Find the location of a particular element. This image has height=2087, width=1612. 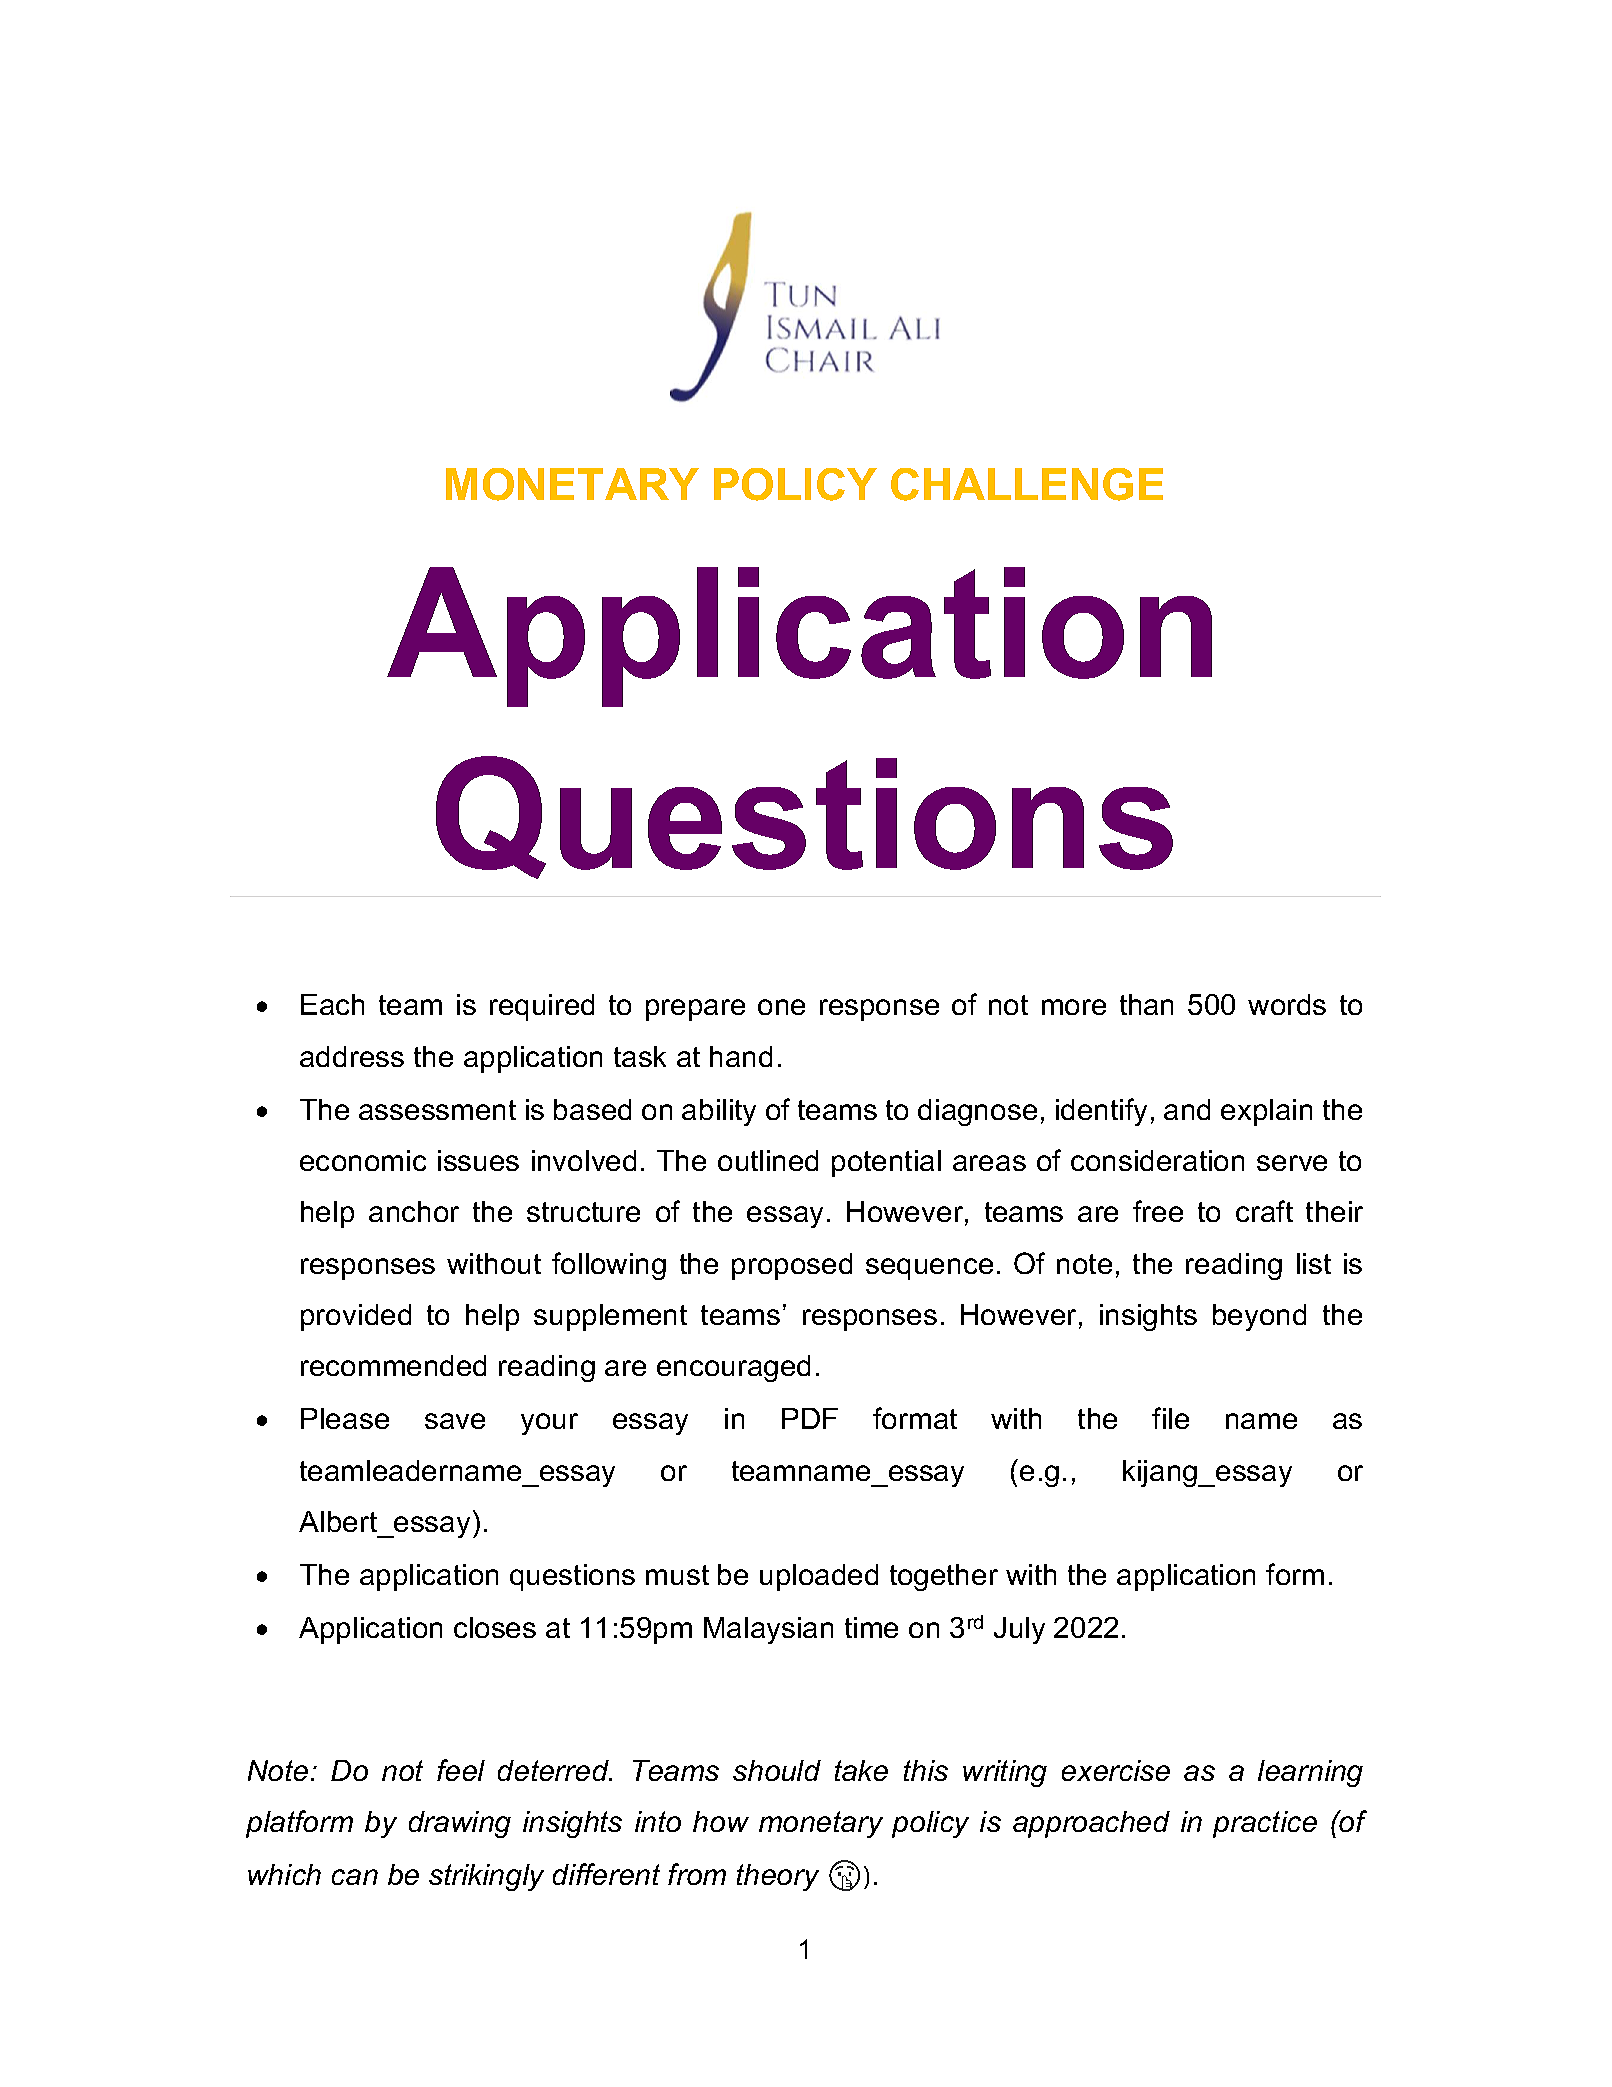

CHALLENGE is located at coordinates (1027, 484).
